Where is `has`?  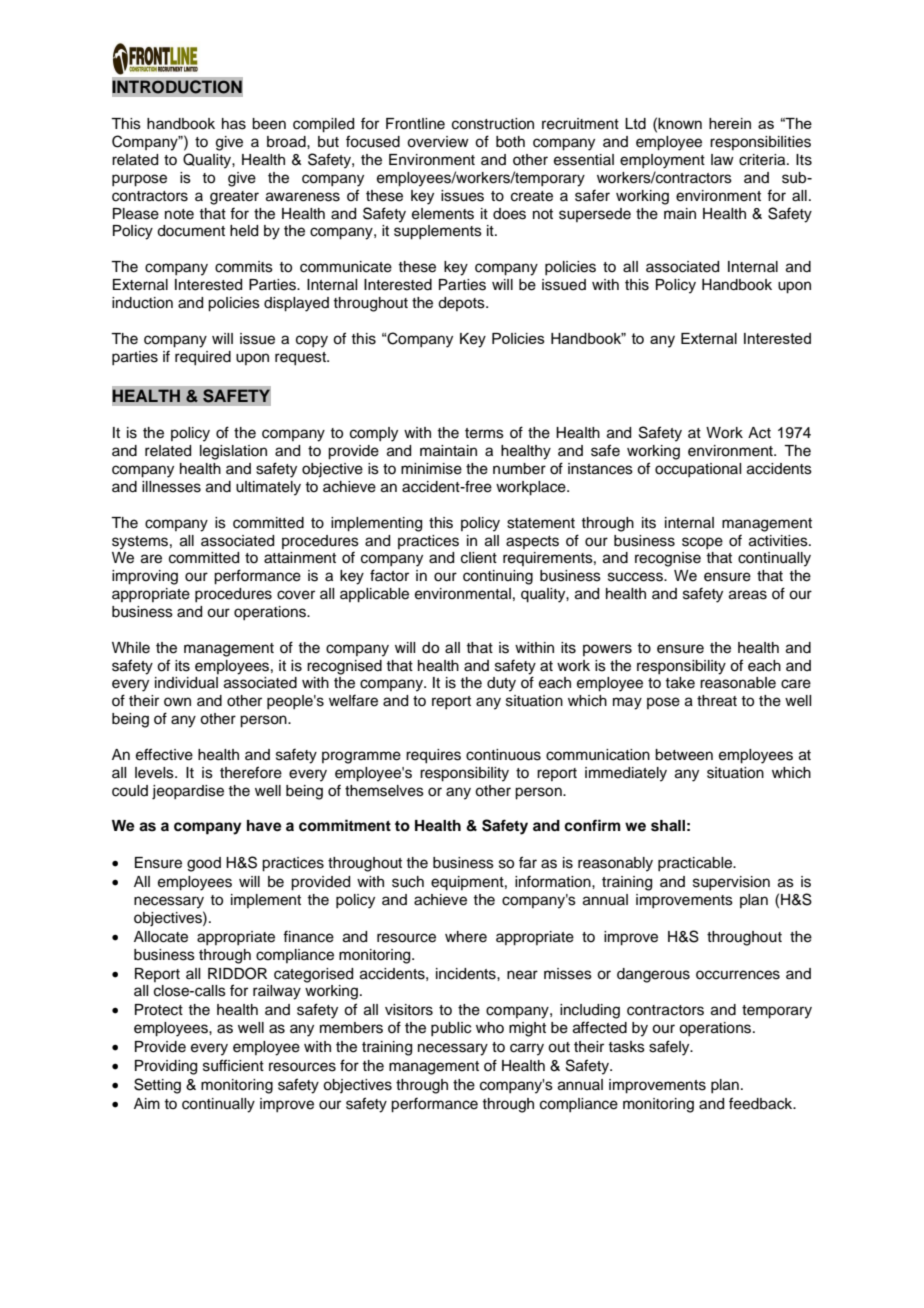 has is located at coordinates (234, 124).
